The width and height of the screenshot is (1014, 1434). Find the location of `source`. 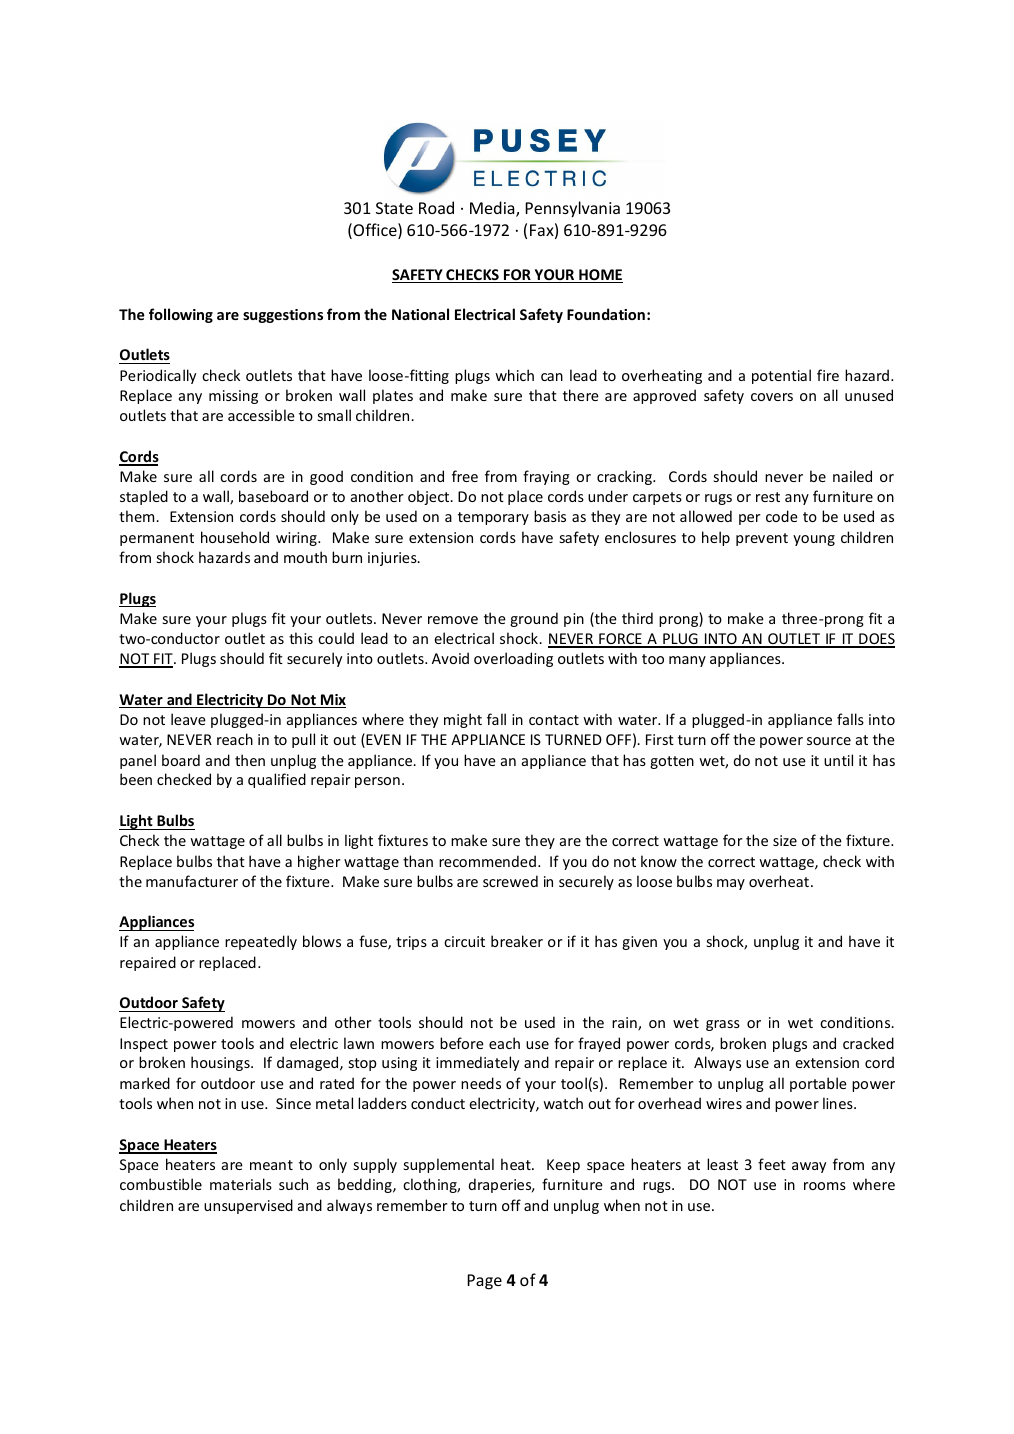

source is located at coordinates (829, 741).
